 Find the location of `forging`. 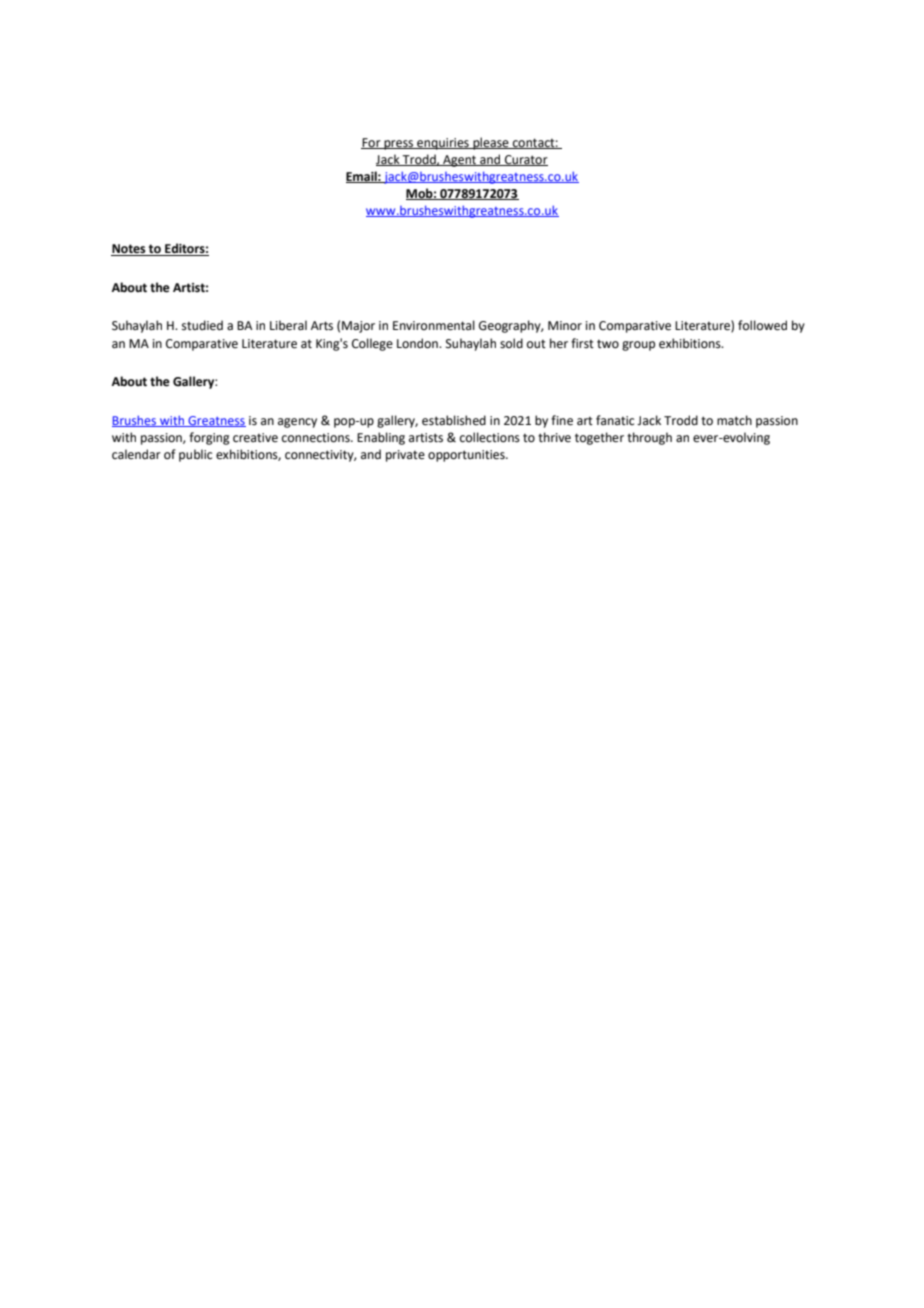

forging is located at coordinates (209, 438).
